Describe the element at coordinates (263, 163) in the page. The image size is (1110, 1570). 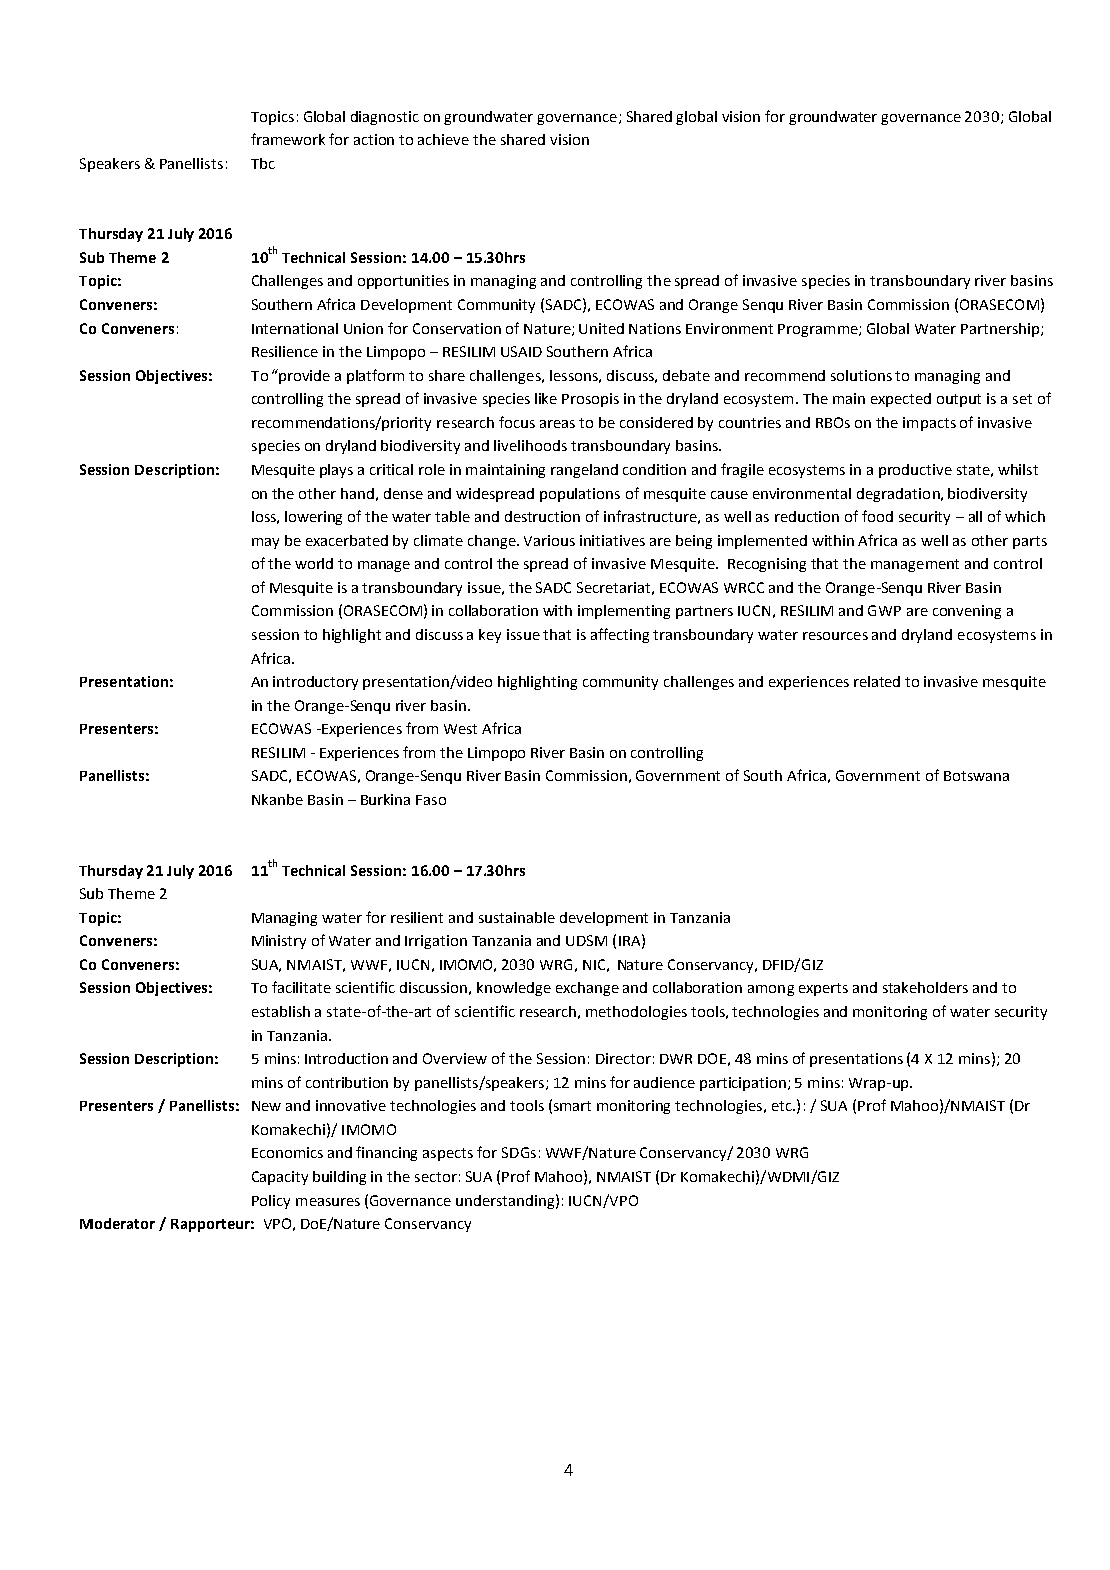
I see `Tbc` at that location.
